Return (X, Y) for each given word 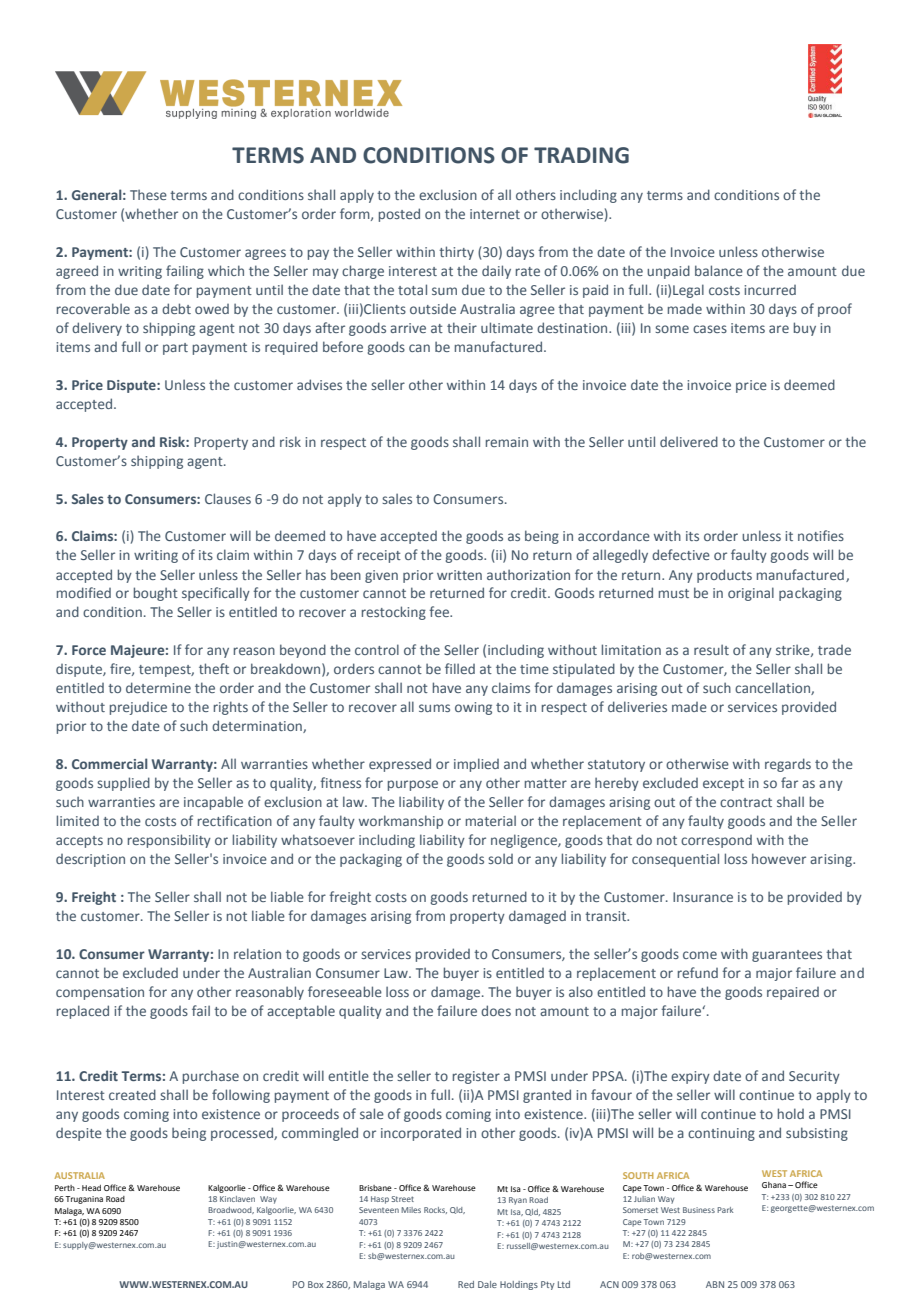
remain (507, 442)
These (148, 194)
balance (719, 270)
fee (440, 611)
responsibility (169, 841)
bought (156, 594)
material (491, 820)
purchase (211, 1077)
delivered (689, 441)
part (175, 349)
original (751, 594)
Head (91, 1188)
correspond (716, 841)
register (476, 1077)
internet (495, 214)
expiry (690, 1077)
